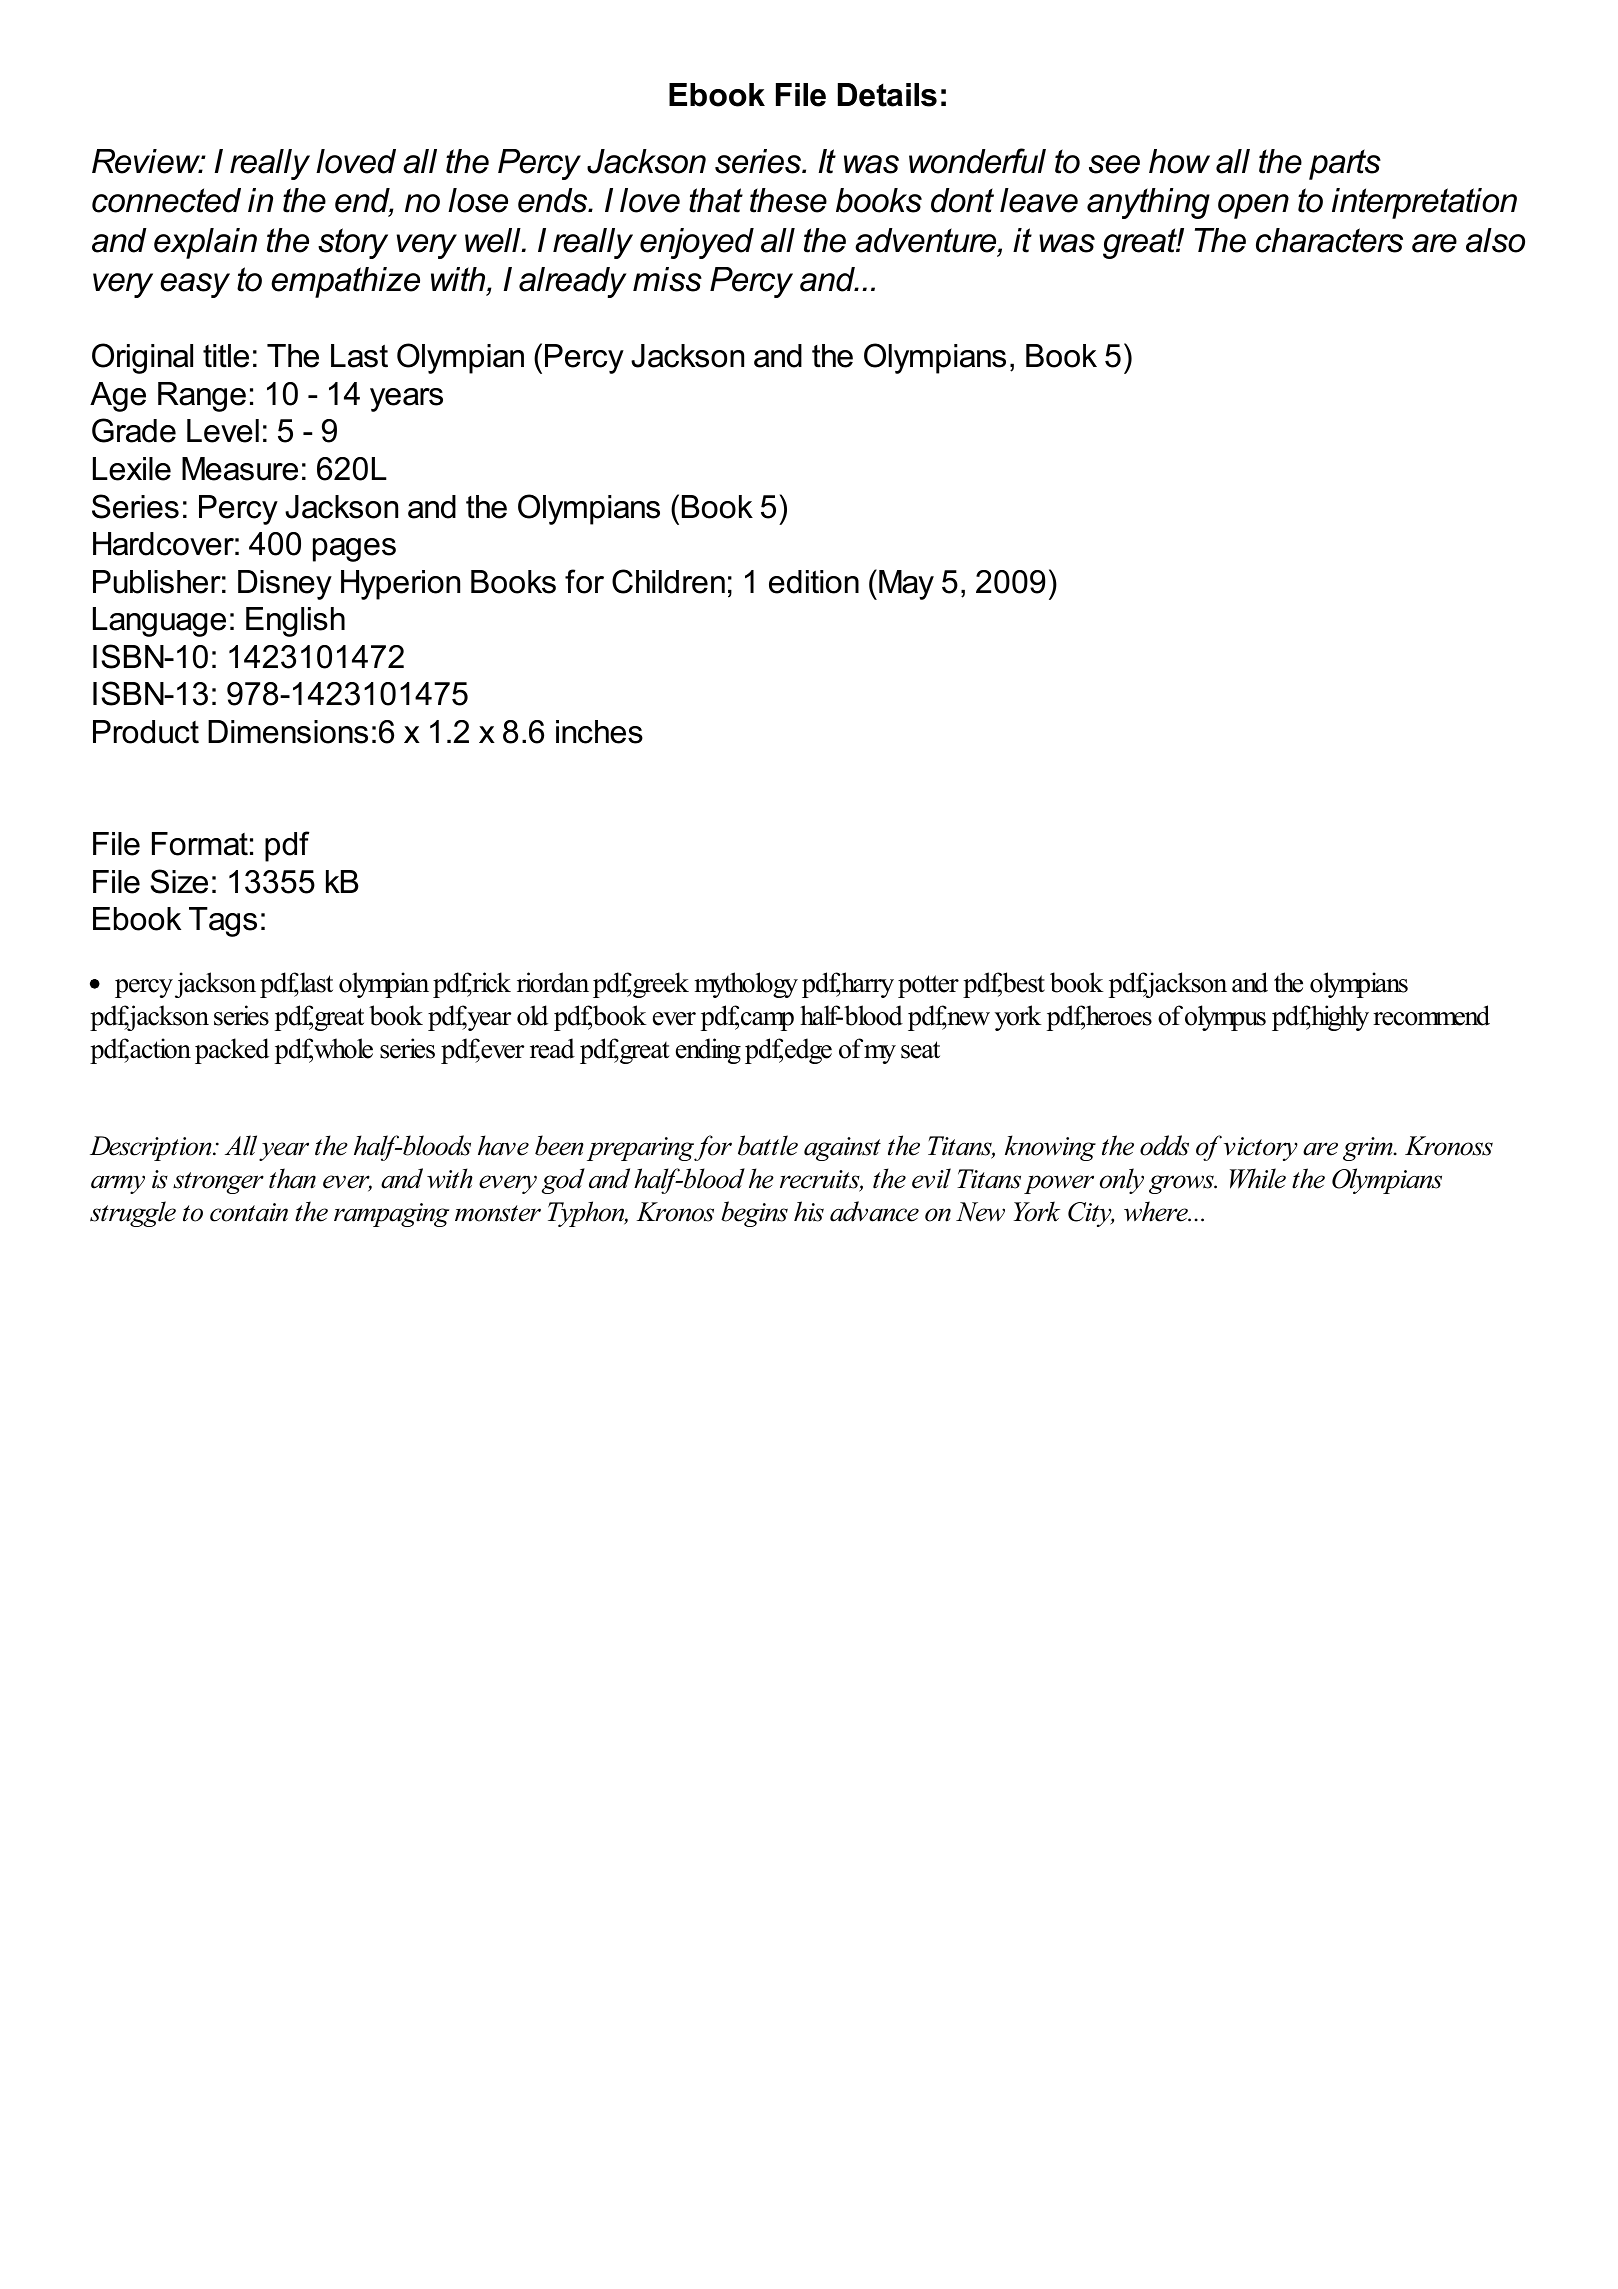 The width and height of the screenshot is (1618, 2289). Describe the element at coordinates (354, 550) in the screenshot. I see `pages` at that location.
